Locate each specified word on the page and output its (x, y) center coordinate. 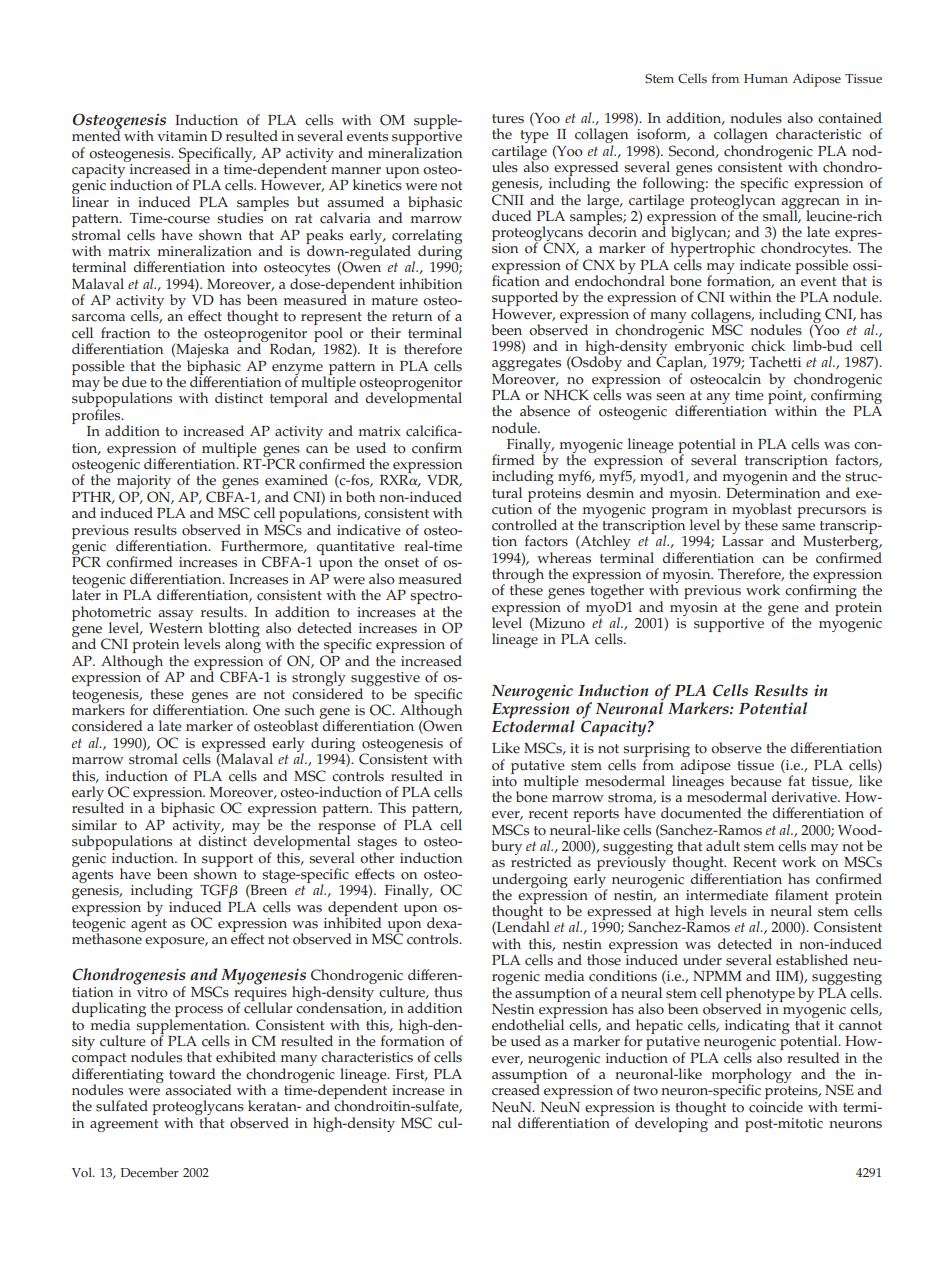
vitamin (182, 136)
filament (801, 895)
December (150, 1172)
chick (768, 346)
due (134, 382)
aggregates (526, 364)
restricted (541, 861)
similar (94, 825)
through (518, 577)
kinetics (377, 184)
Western (176, 627)
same (798, 527)
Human (766, 78)
